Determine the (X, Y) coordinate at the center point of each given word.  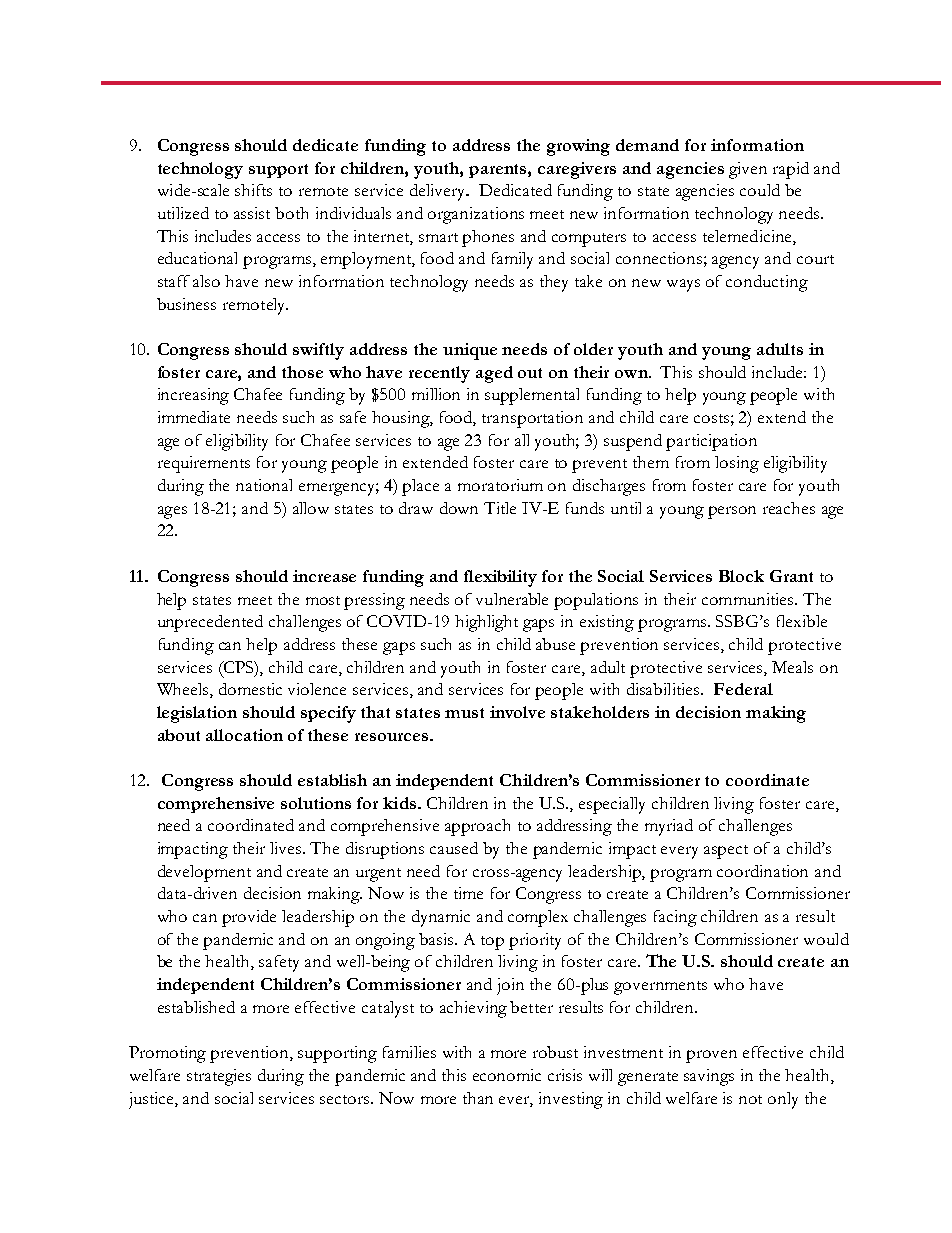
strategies (219, 1077)
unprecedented (210, 623)
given (748, 170)
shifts (253, 190)
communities (749, 599)
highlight (486, 623)
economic (507, 1075)
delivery (438, 192)
